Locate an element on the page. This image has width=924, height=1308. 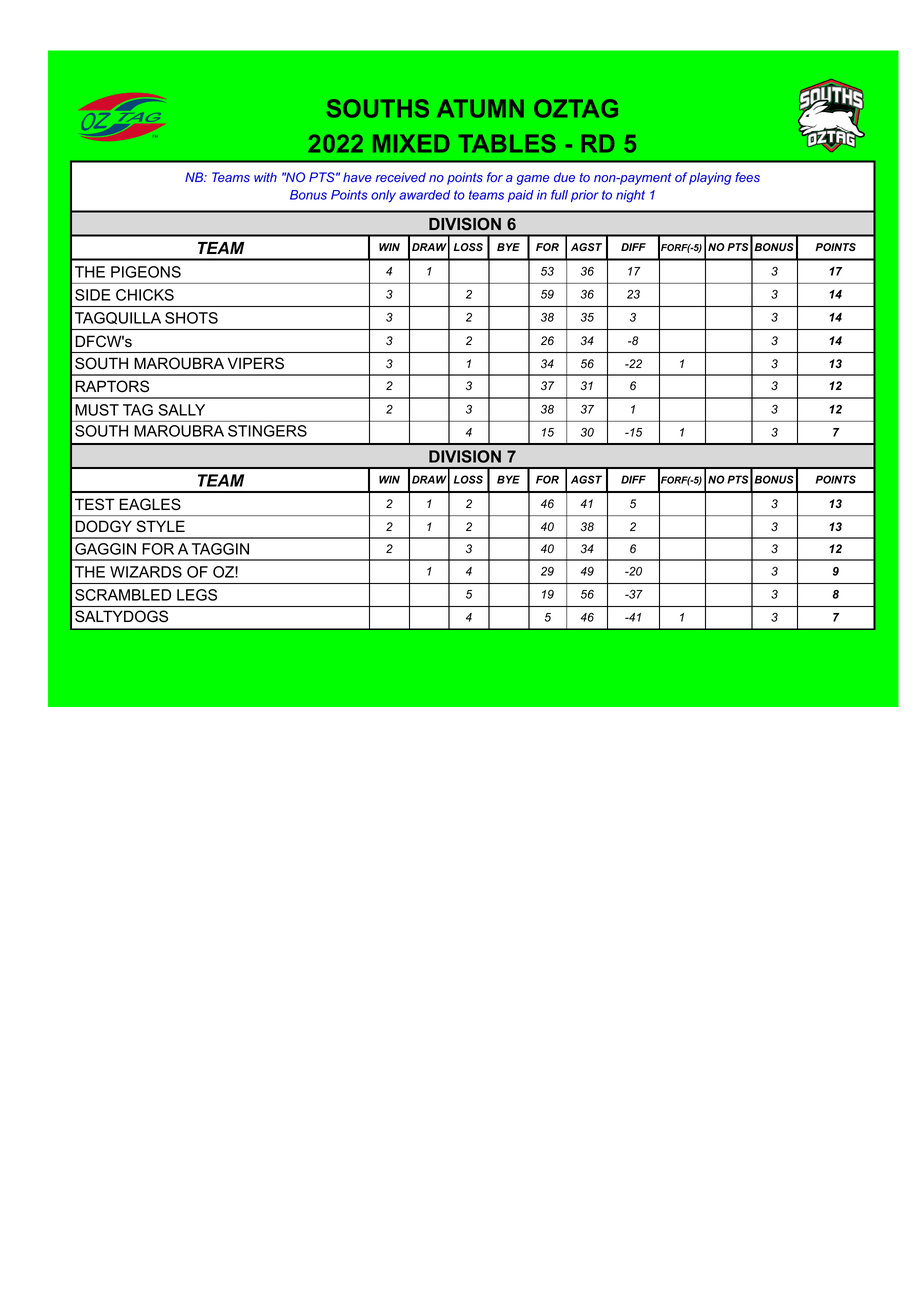
with is located at coordinates (265, 177).
